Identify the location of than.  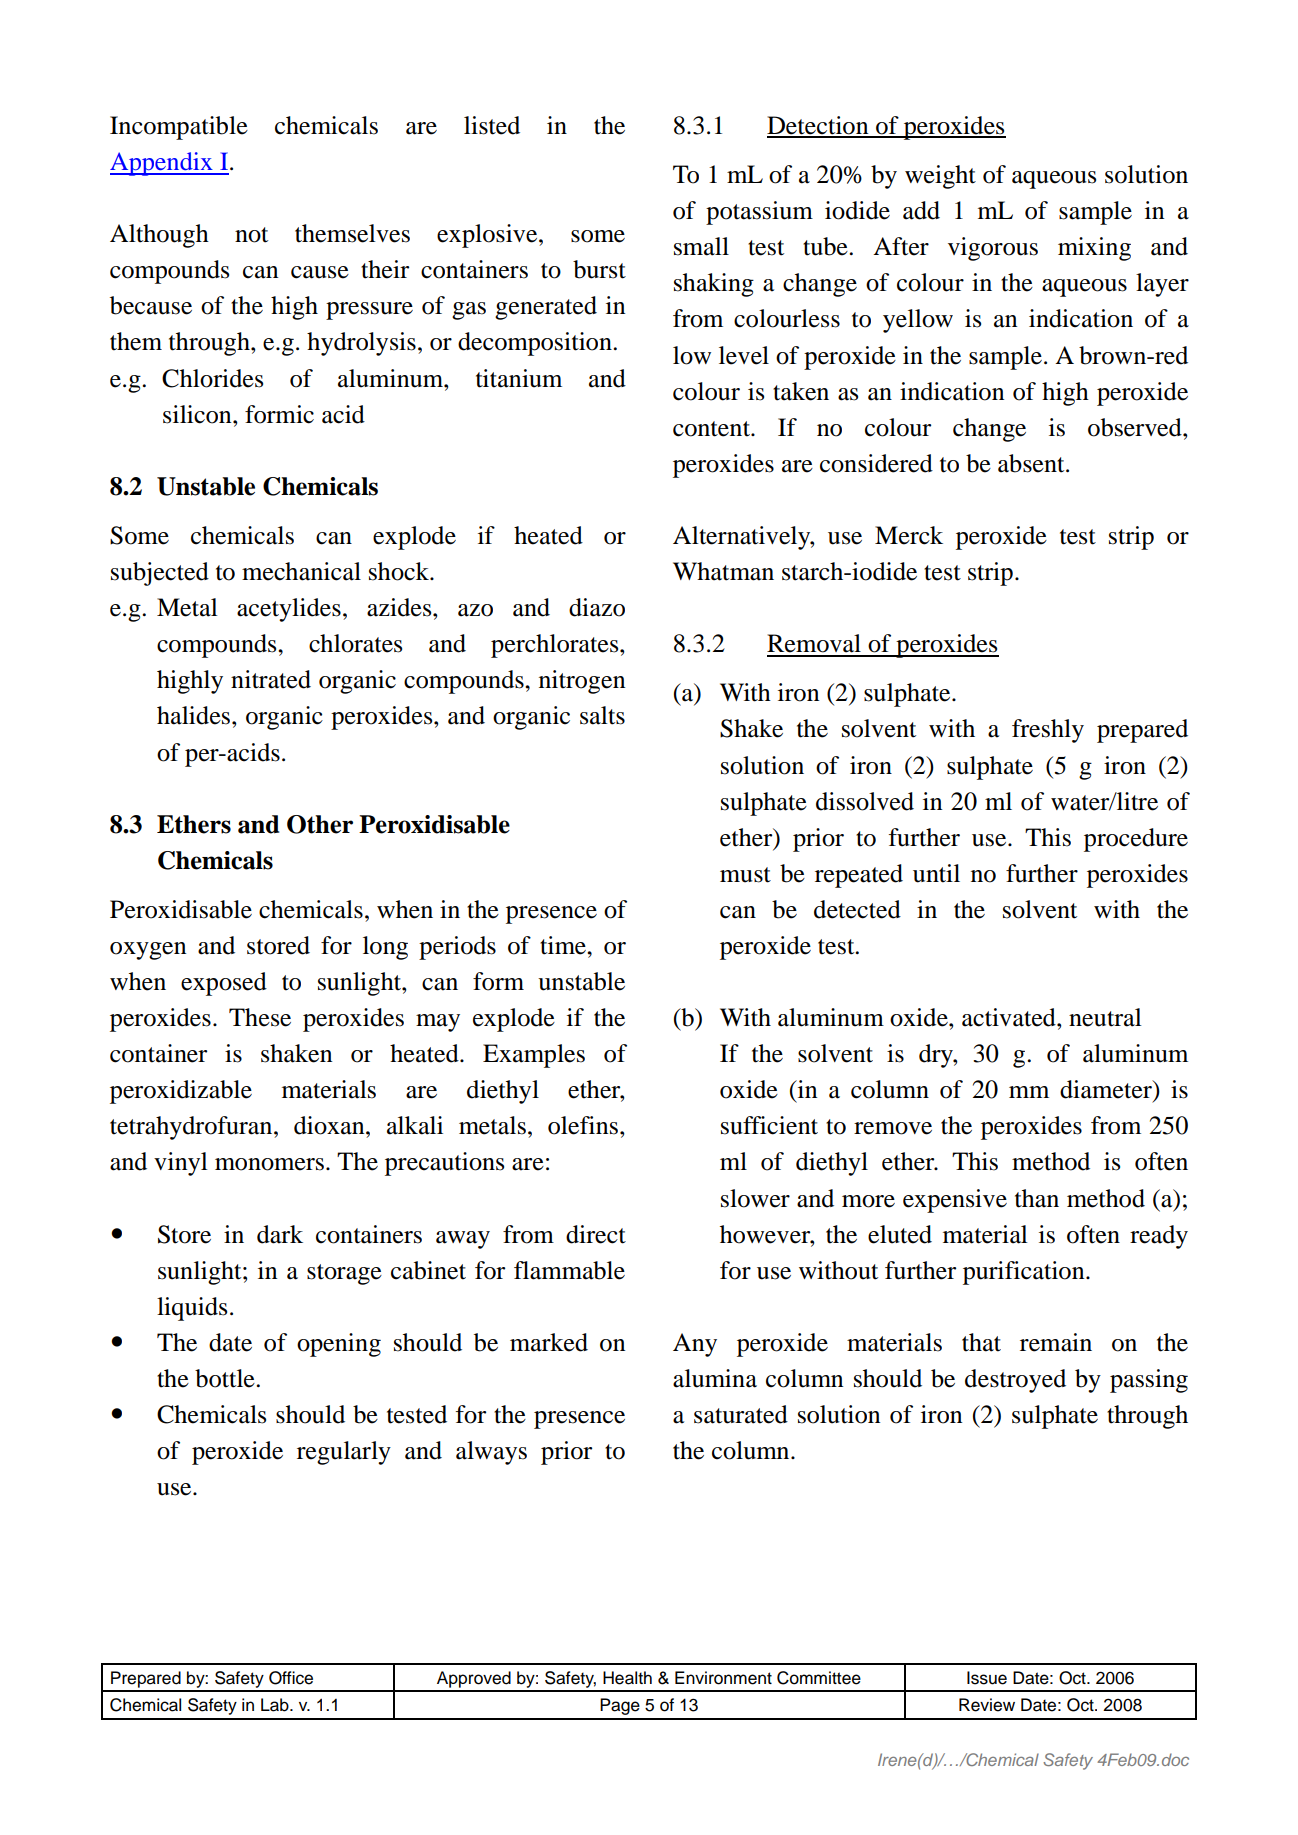
(1037, 1198).
